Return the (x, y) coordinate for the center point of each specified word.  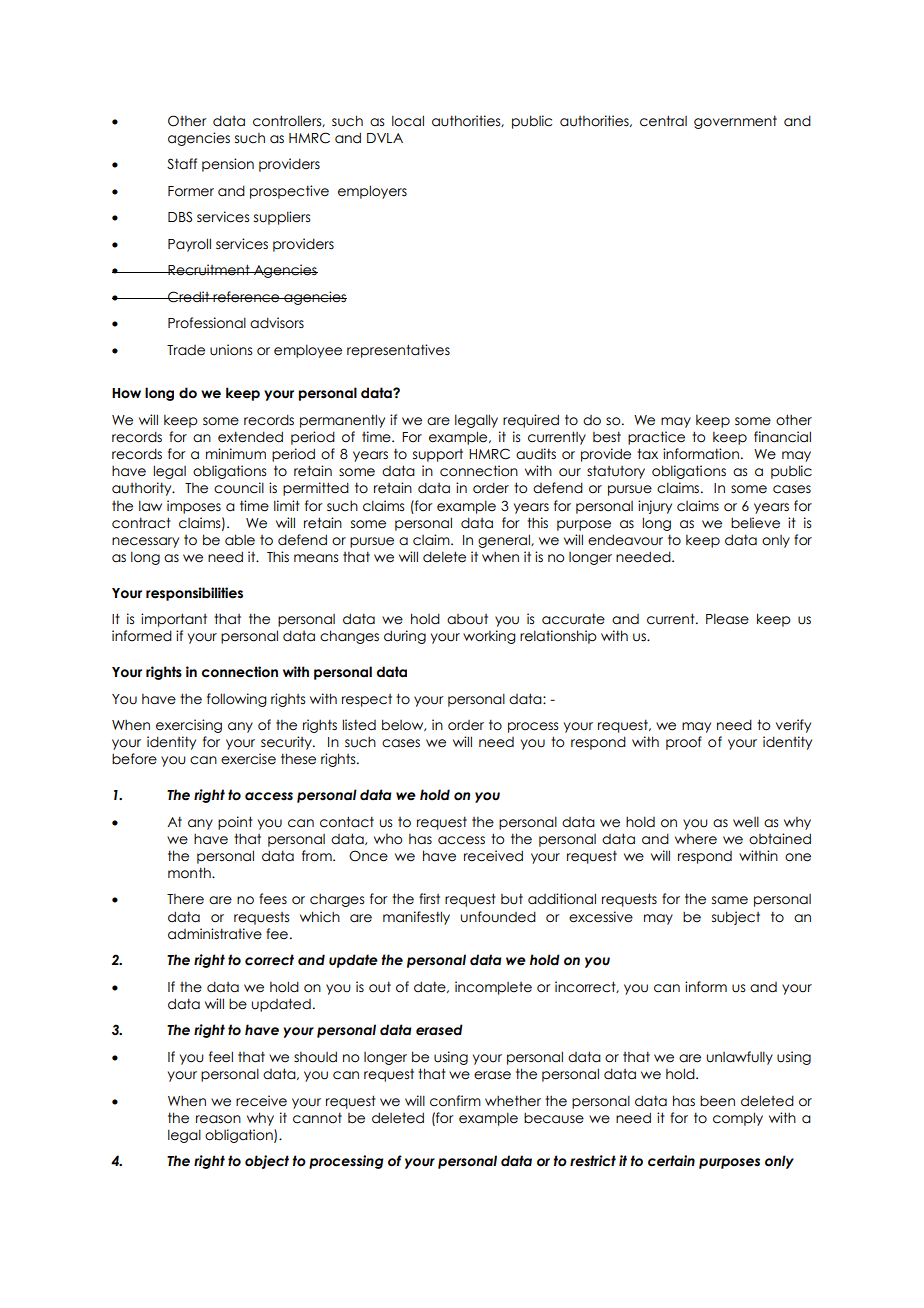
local (408, 121)
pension (228, 165)
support (438, 455)
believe (755, 523)
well (746, 822)
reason (218, 1119)
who (388, 839)
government (735, 122)
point (235, 823)
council (239, 488)
